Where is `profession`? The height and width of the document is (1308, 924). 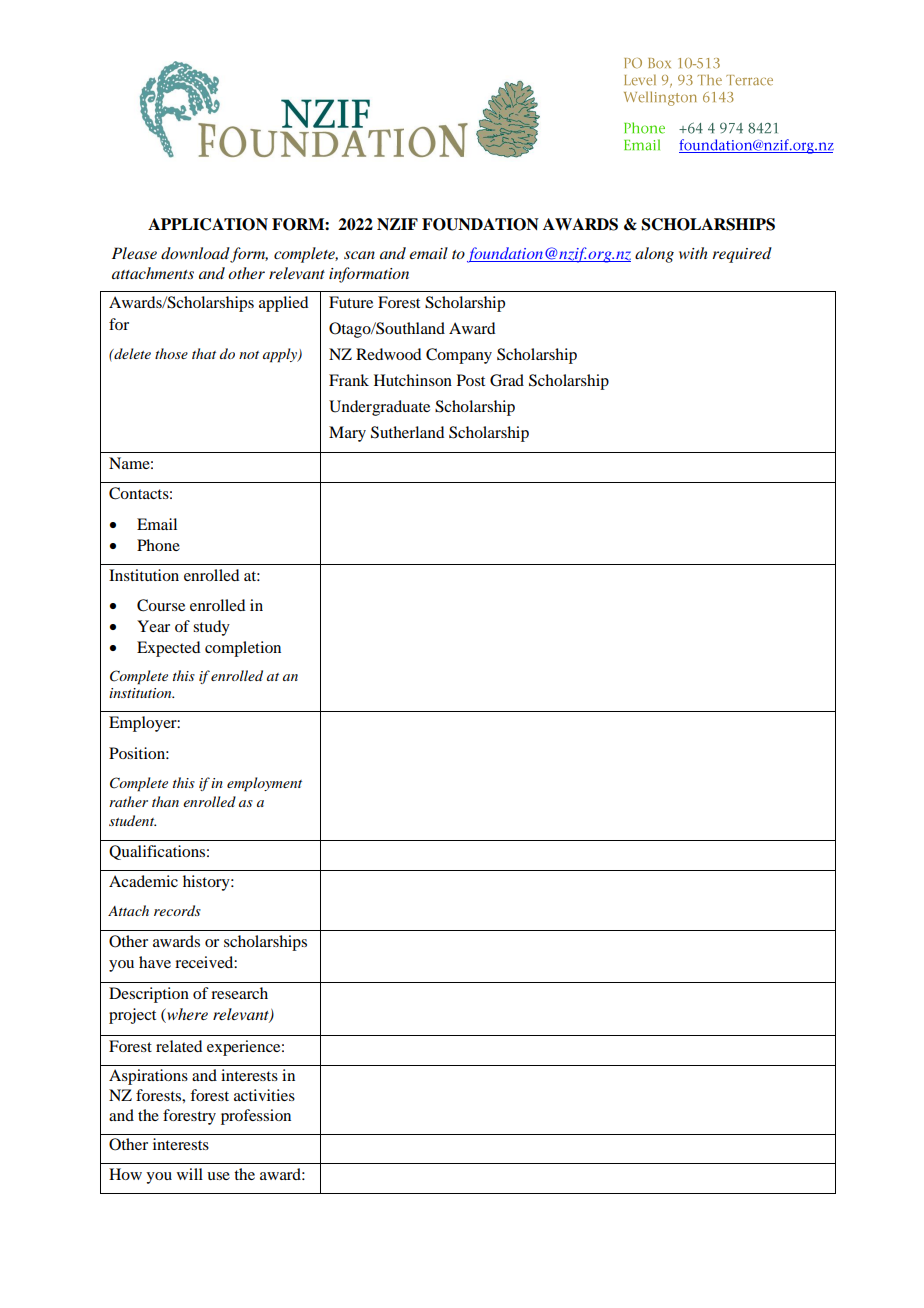
profession is located at coordinates (256, 1117).
